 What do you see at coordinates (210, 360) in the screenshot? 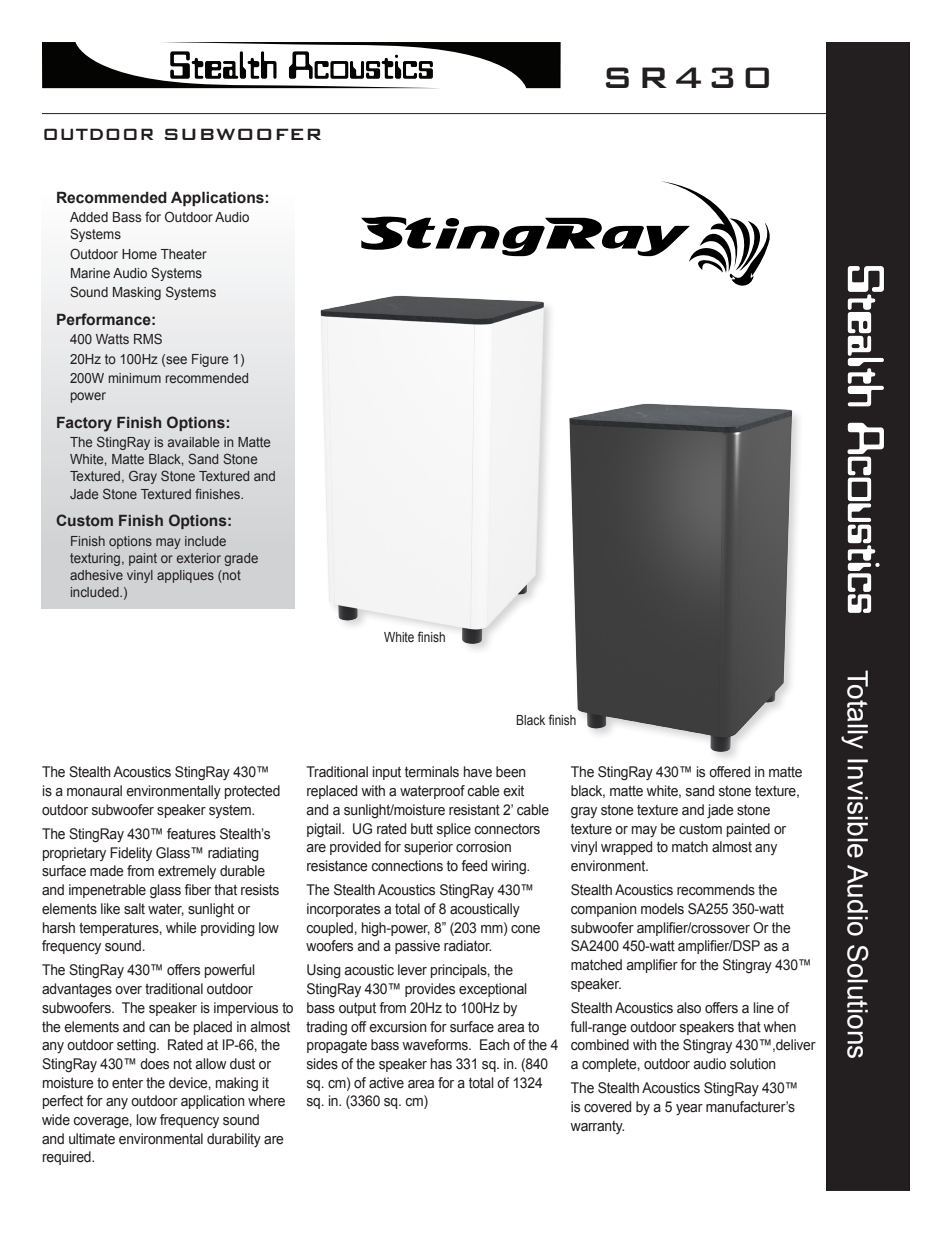
I see `Figure` at bounding box center [210, 360].
